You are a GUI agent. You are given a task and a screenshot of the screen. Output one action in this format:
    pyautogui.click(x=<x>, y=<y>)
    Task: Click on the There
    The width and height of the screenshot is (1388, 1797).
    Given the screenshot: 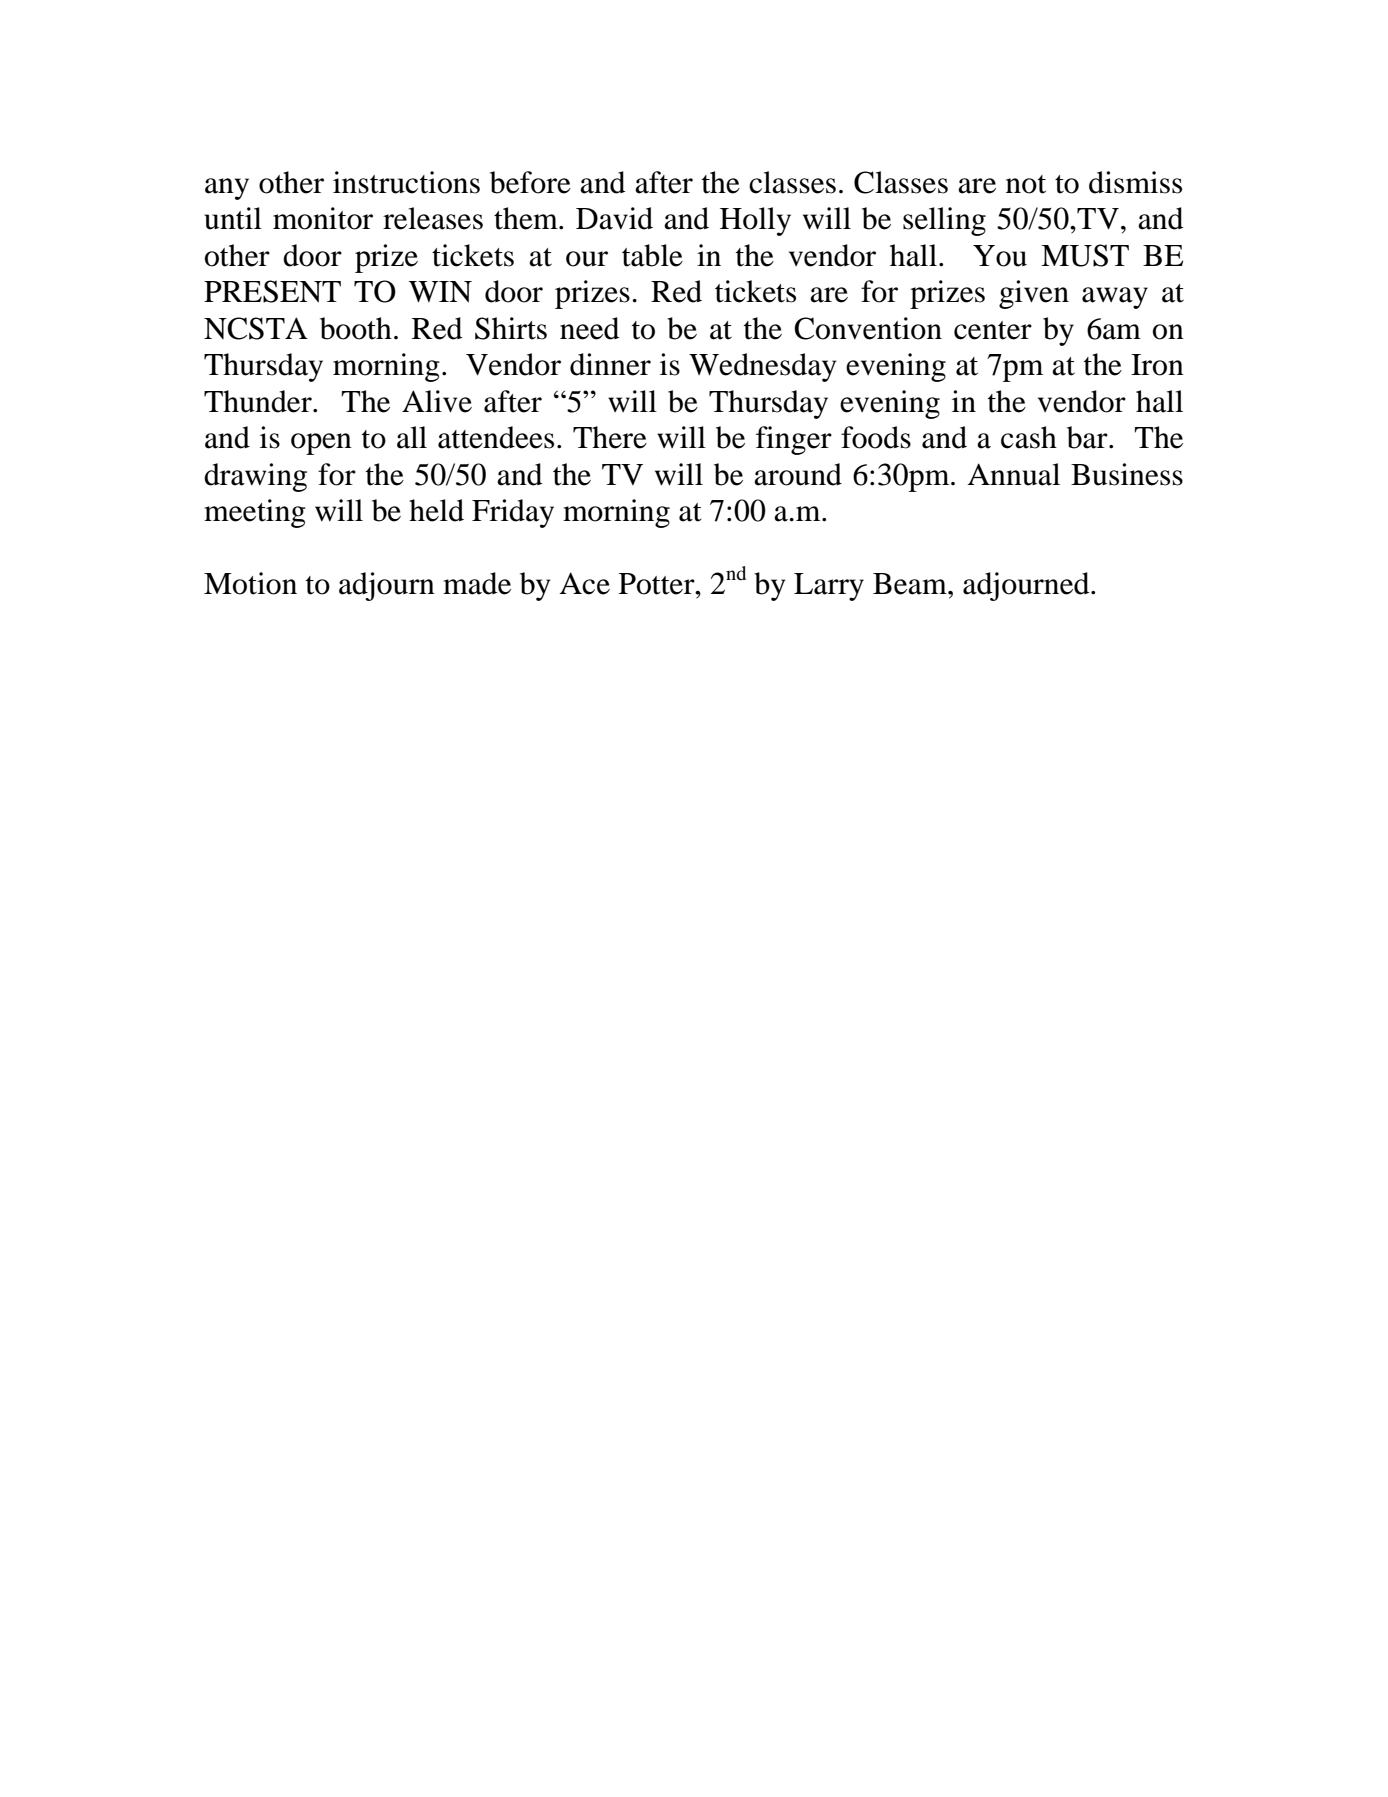 What is the action you would take?
    pyautogui.click(x=610, y=437)
